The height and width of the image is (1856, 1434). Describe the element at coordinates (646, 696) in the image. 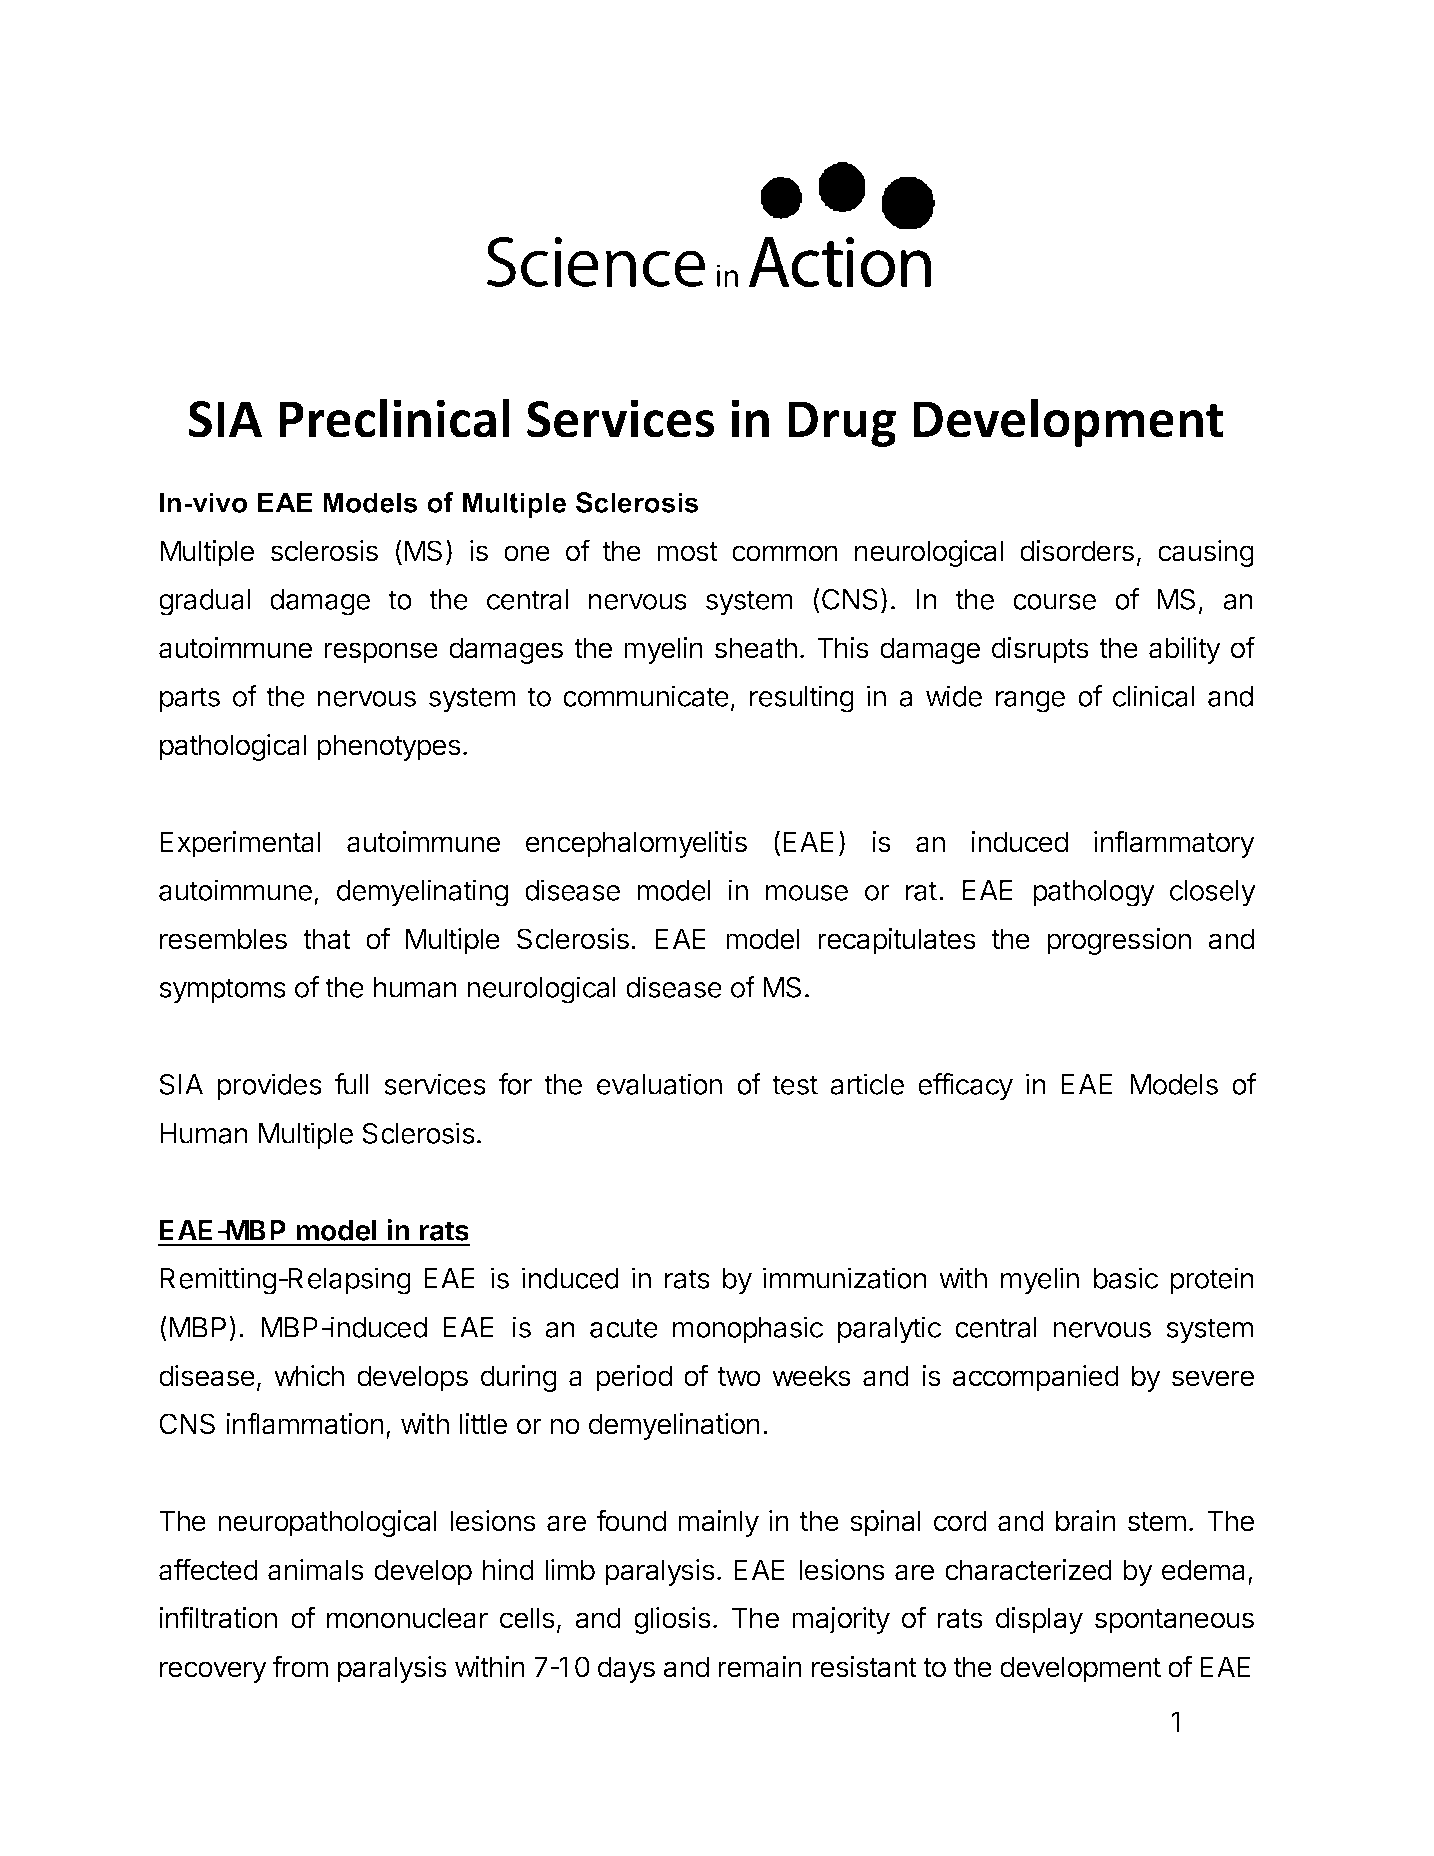

I see `communicate` at that location.
